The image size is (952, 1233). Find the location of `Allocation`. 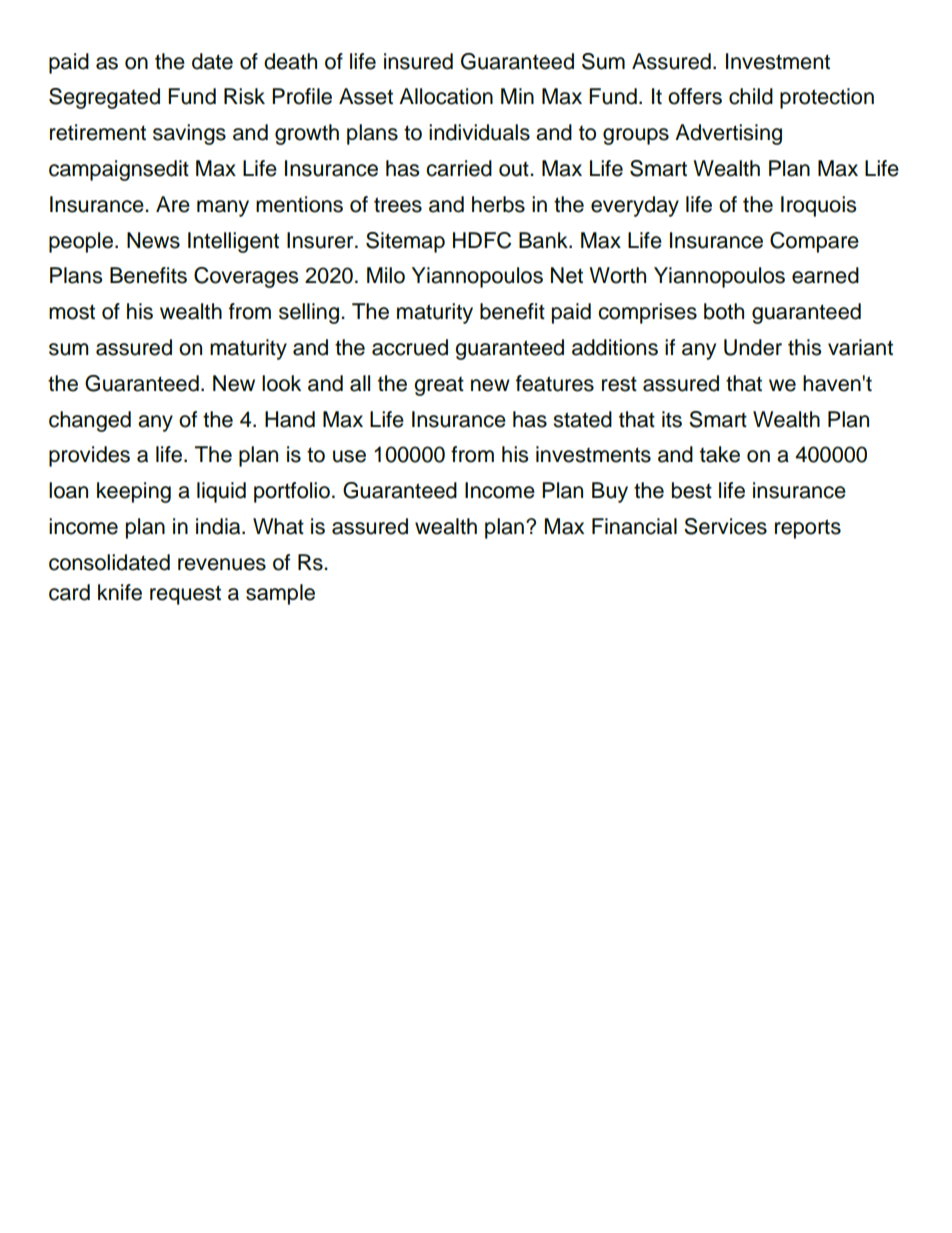

Allocation is located at coordinates (446, 96).
